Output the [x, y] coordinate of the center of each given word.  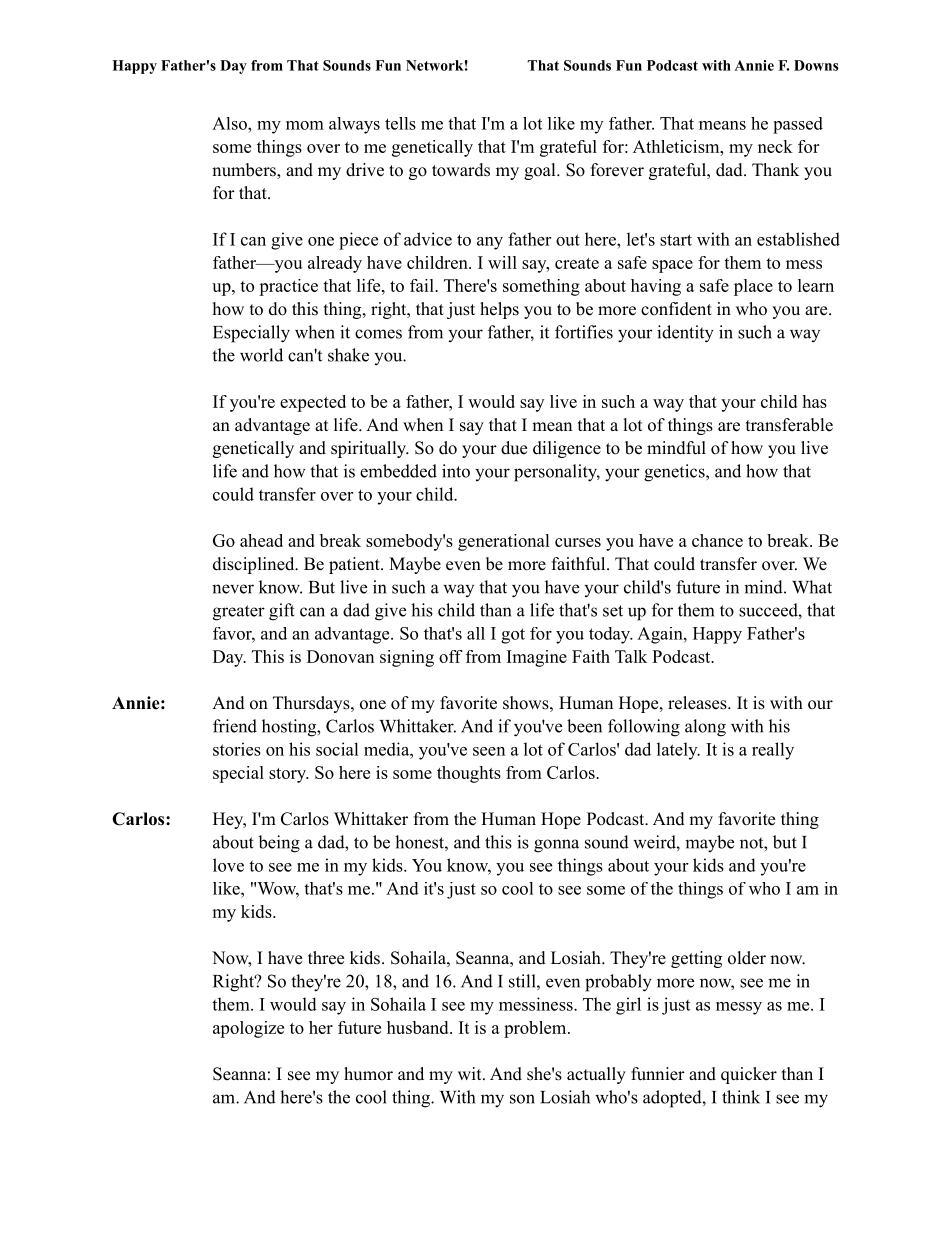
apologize [248, 1029]
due [514, 448]
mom [305, 125]
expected [313, 403]
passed [798, 125]
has [814, 401]
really [773, 751]
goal [541, 171]
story [288, 775]
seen [489, 751]
